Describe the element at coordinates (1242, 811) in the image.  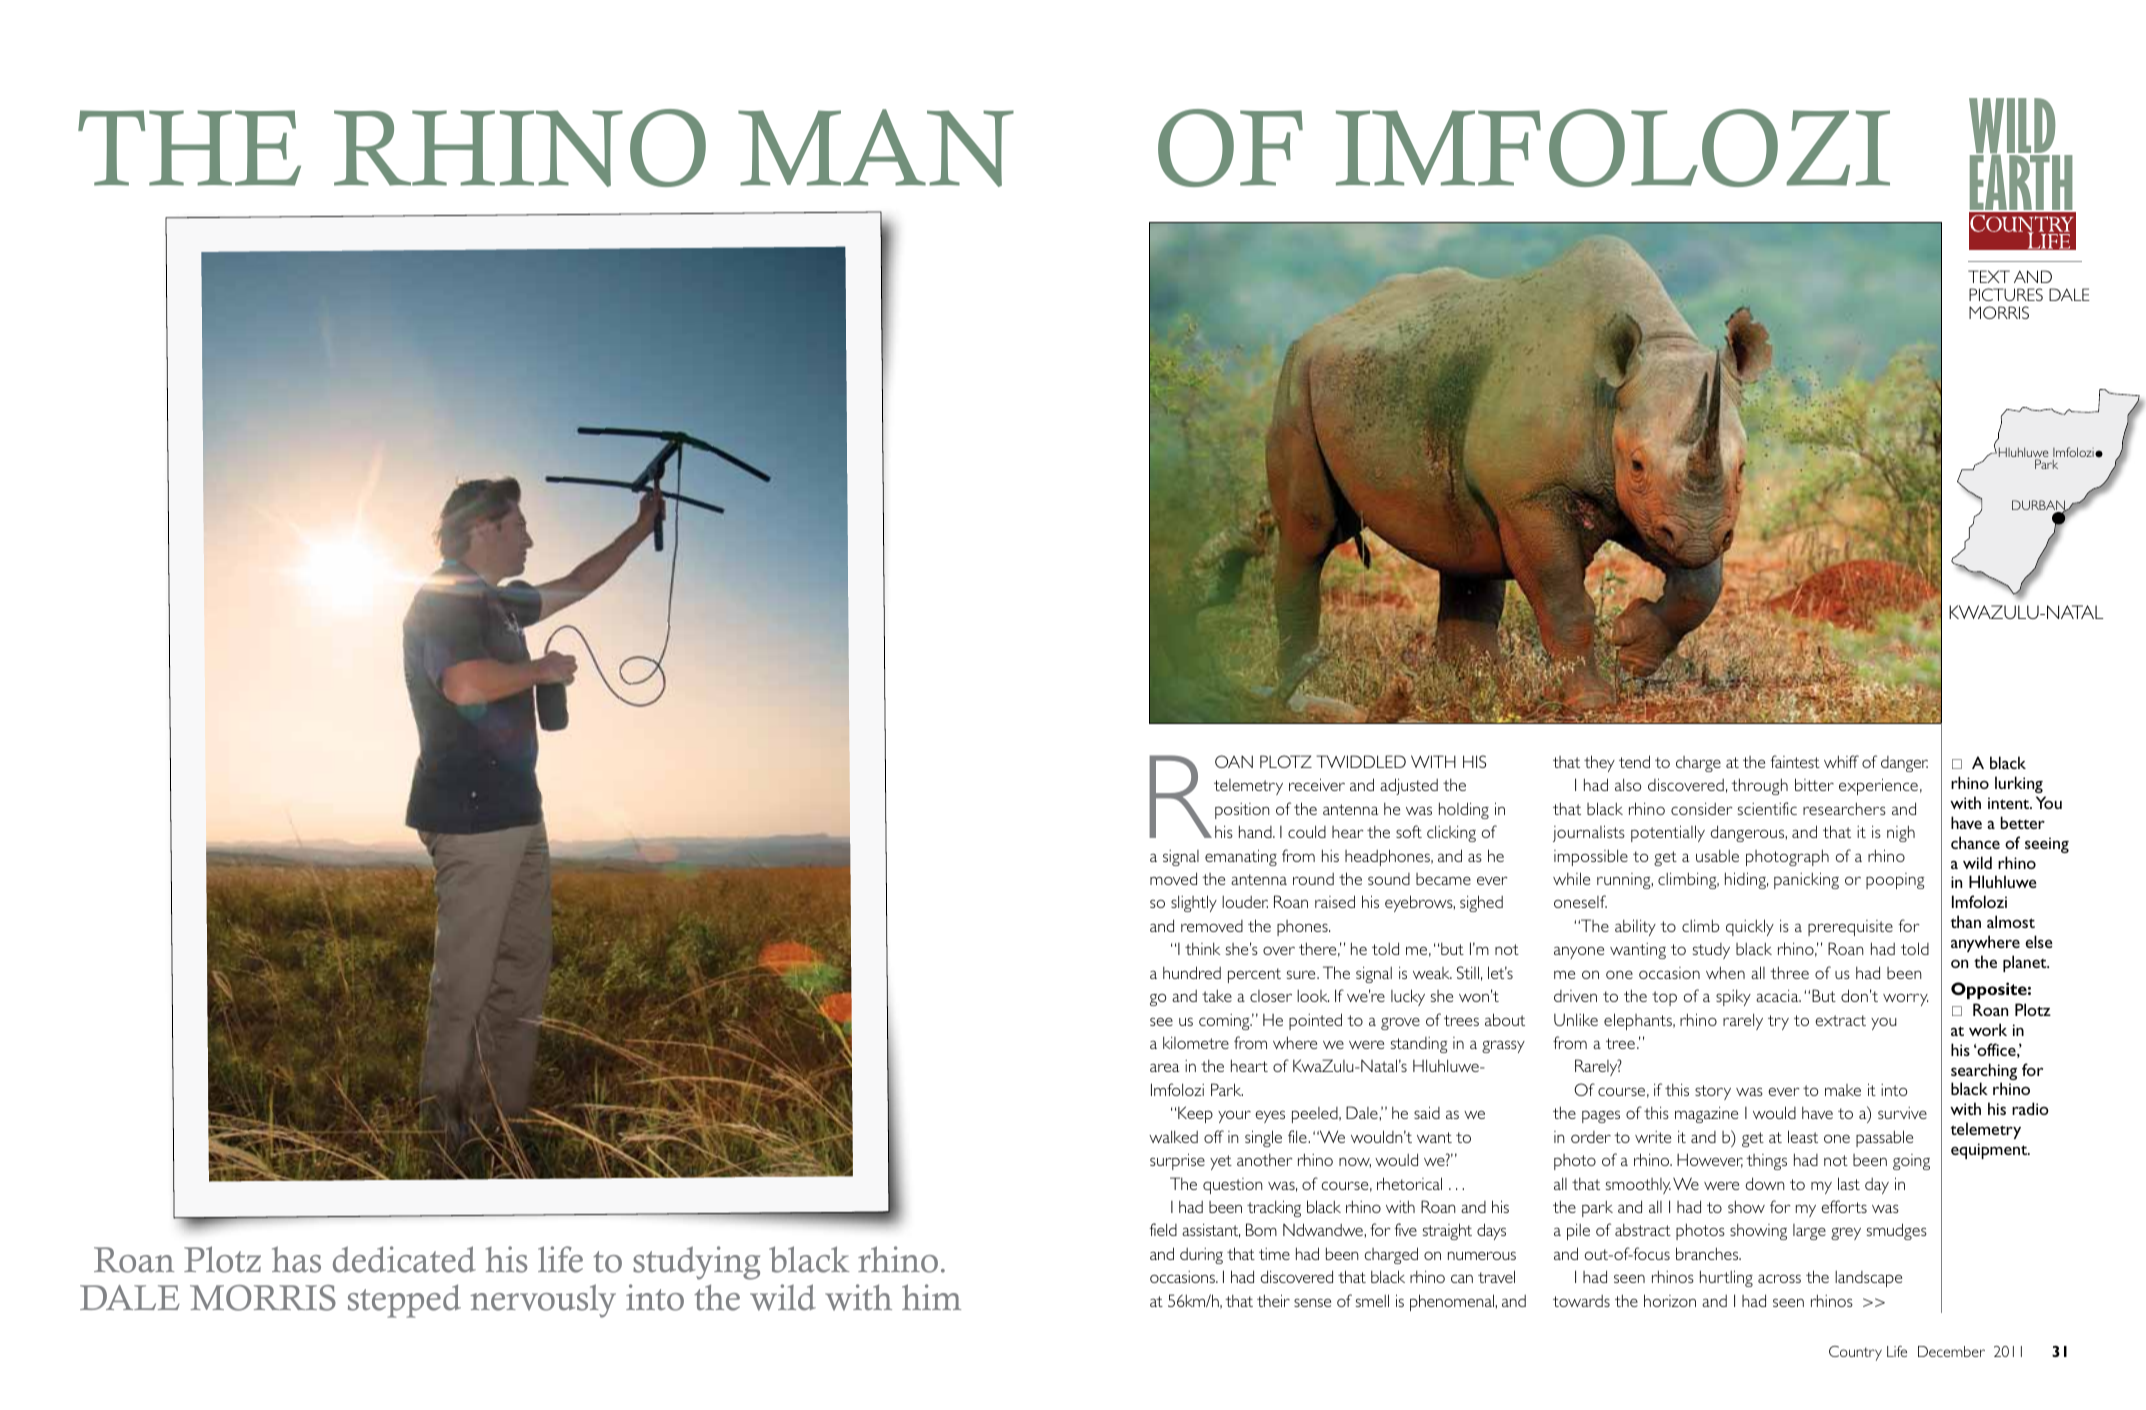
I see `position` at that location.
